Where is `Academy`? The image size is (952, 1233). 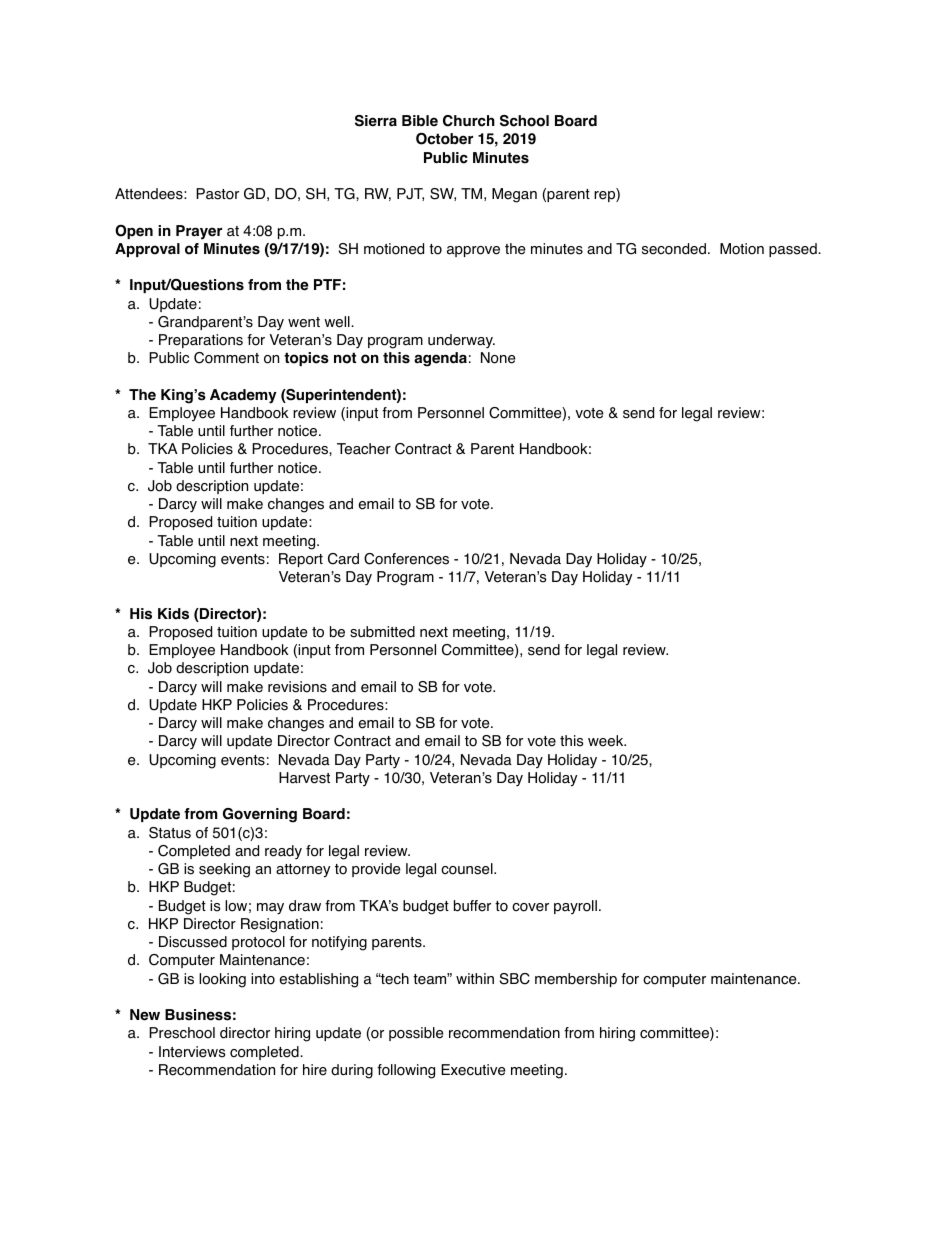 Academy is located at coordinates (243, 396).
